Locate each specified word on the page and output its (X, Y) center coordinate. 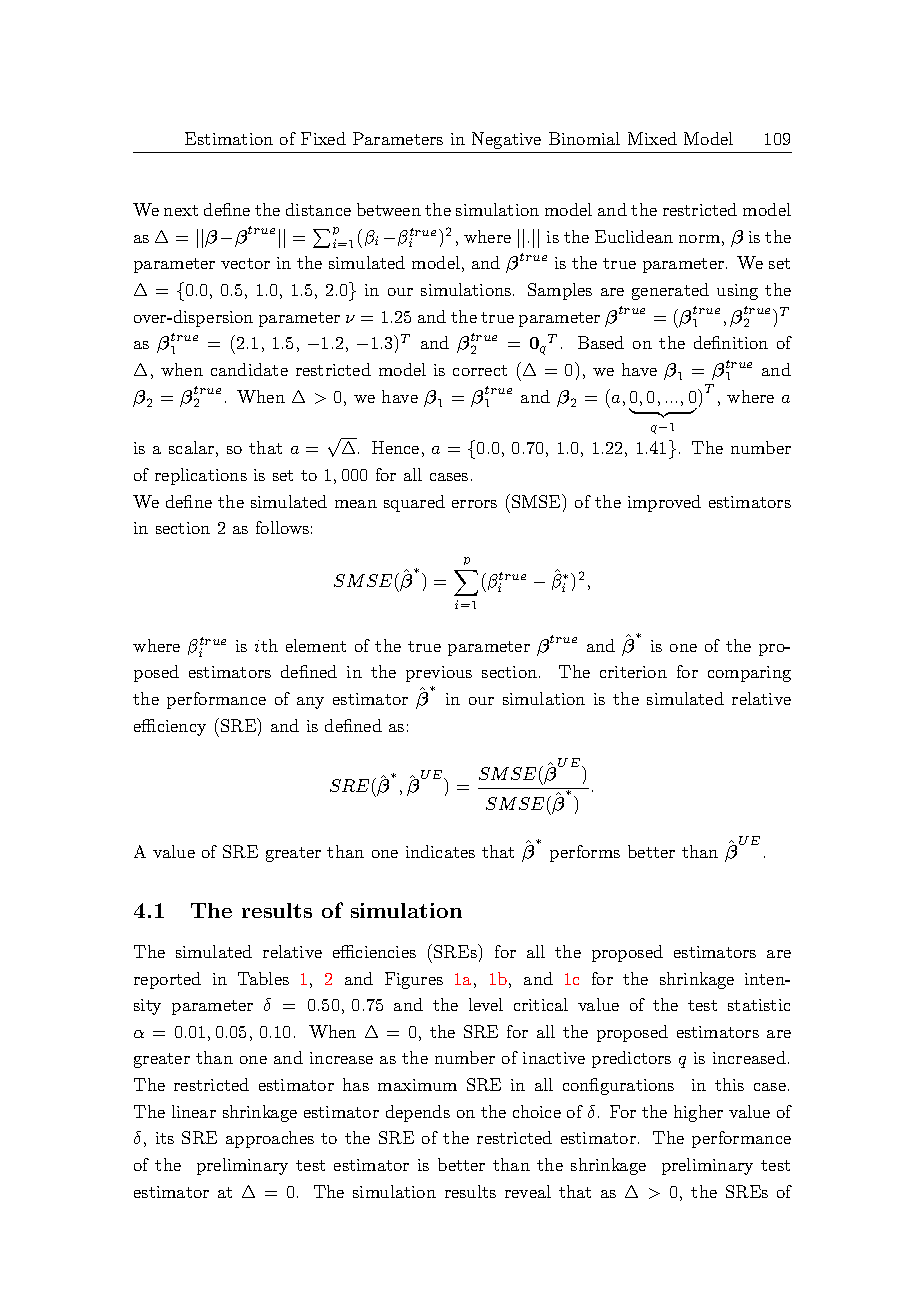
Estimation (229, 138)
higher (698, 1113)
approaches (270, 1139)
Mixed (652, 138)
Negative (506, 140)
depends (418, 1113)
